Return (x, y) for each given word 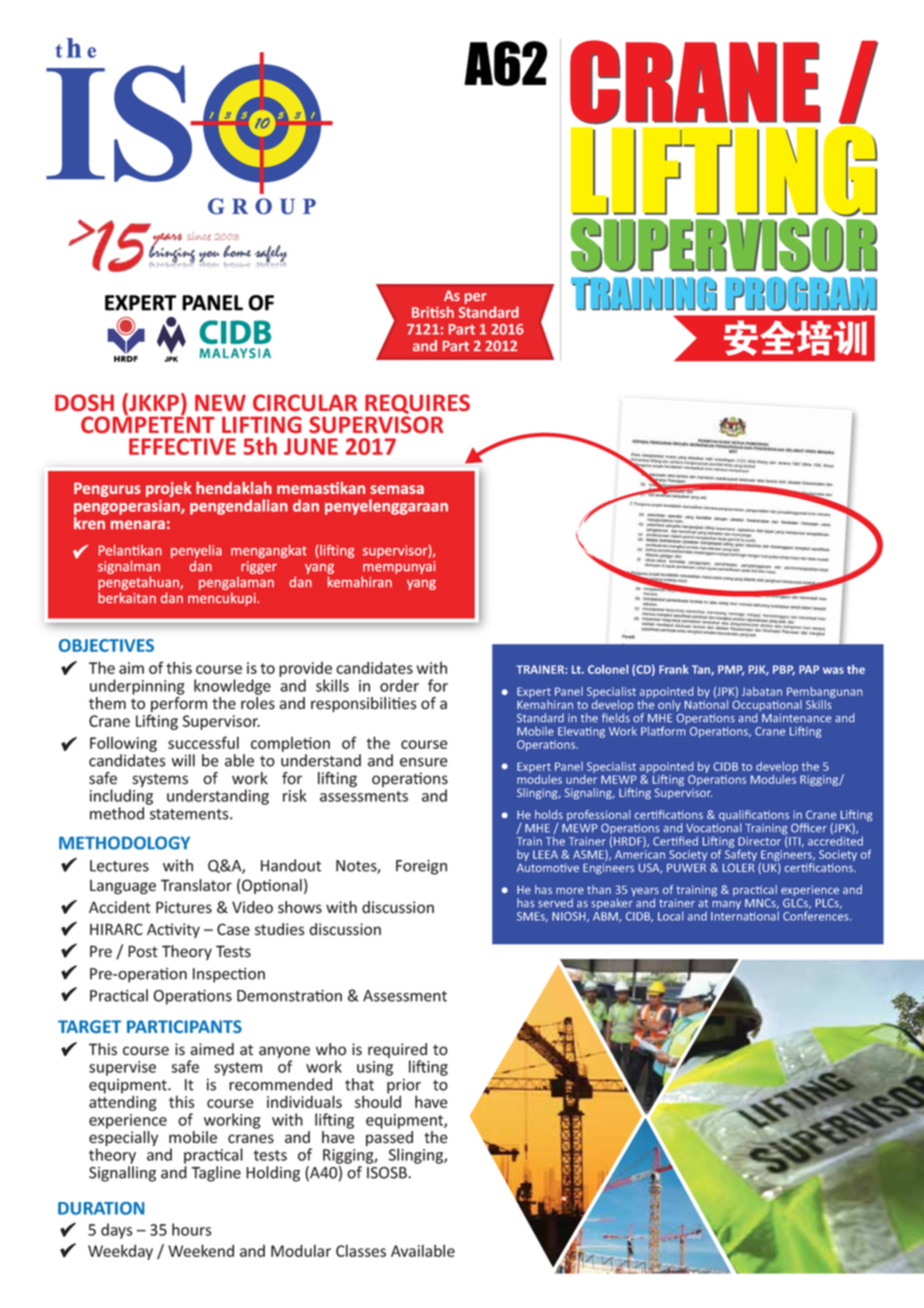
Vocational (714, 828)
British (433, 312)
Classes (361, 1250)
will (183, 760)
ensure (424, 762)
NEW (220, 403)
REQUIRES (417, 405)
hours (191, 1229)
